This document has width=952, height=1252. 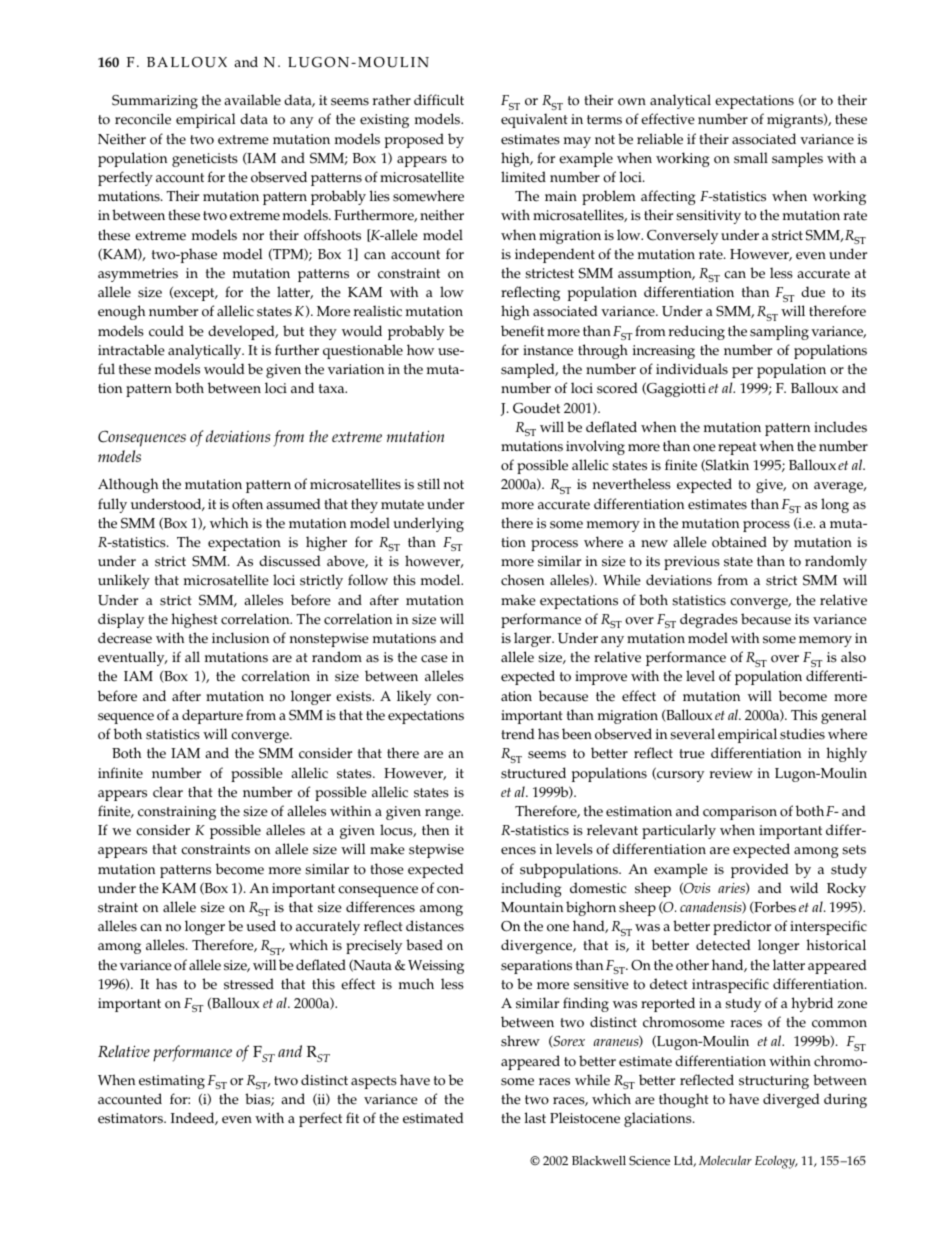 I want to click on estimators, so click(x=131, y=1118).
